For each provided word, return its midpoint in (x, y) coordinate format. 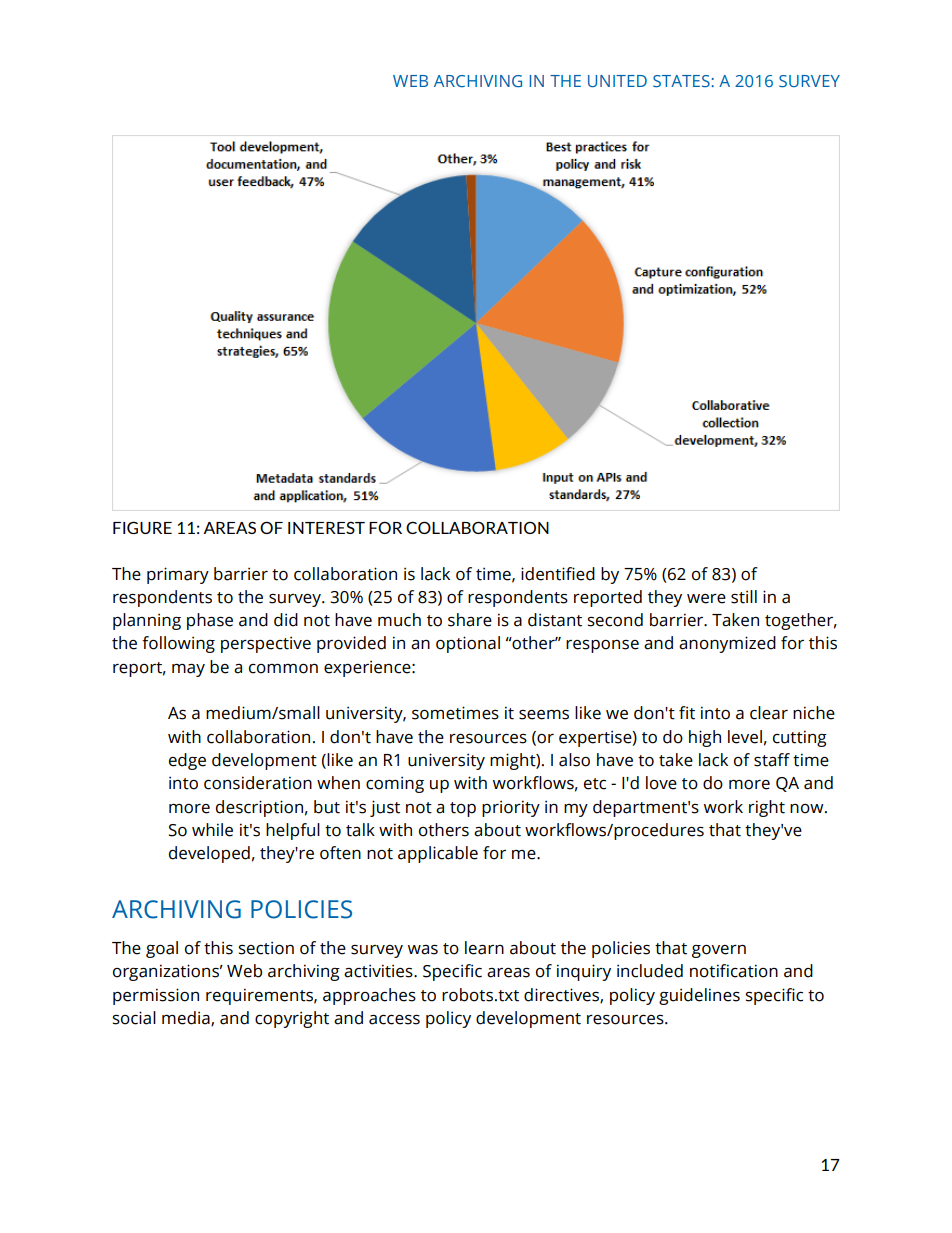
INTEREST (326, 527)
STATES (681, 81)
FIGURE (142, 527)
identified (558, 574)
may (188, 670)
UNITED (617, 81)
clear (769, 713)
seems (544, 715)
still (744, 597)
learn (484, 948)
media (187, 1018)
